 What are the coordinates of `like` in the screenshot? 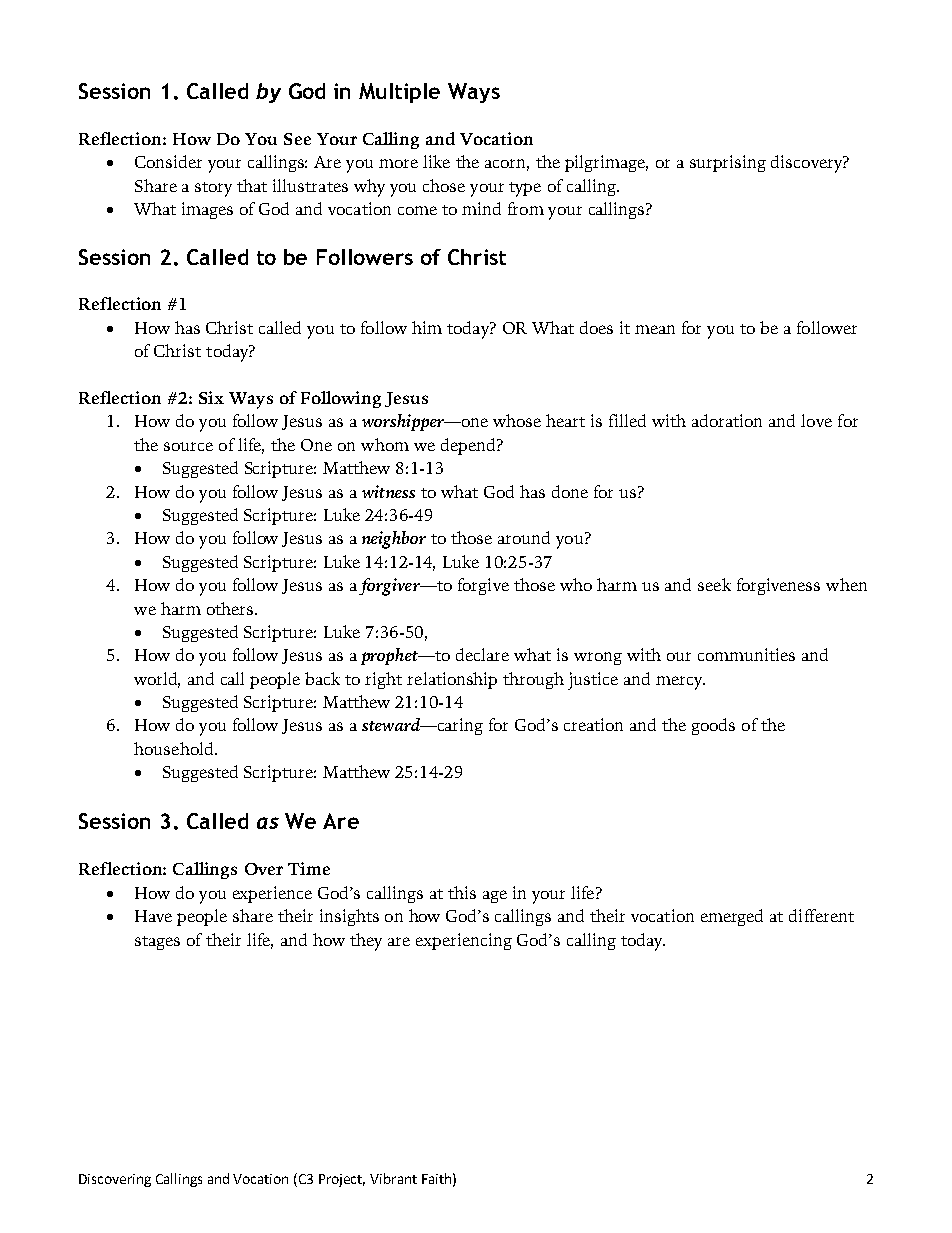 It's located at (436, 161).
